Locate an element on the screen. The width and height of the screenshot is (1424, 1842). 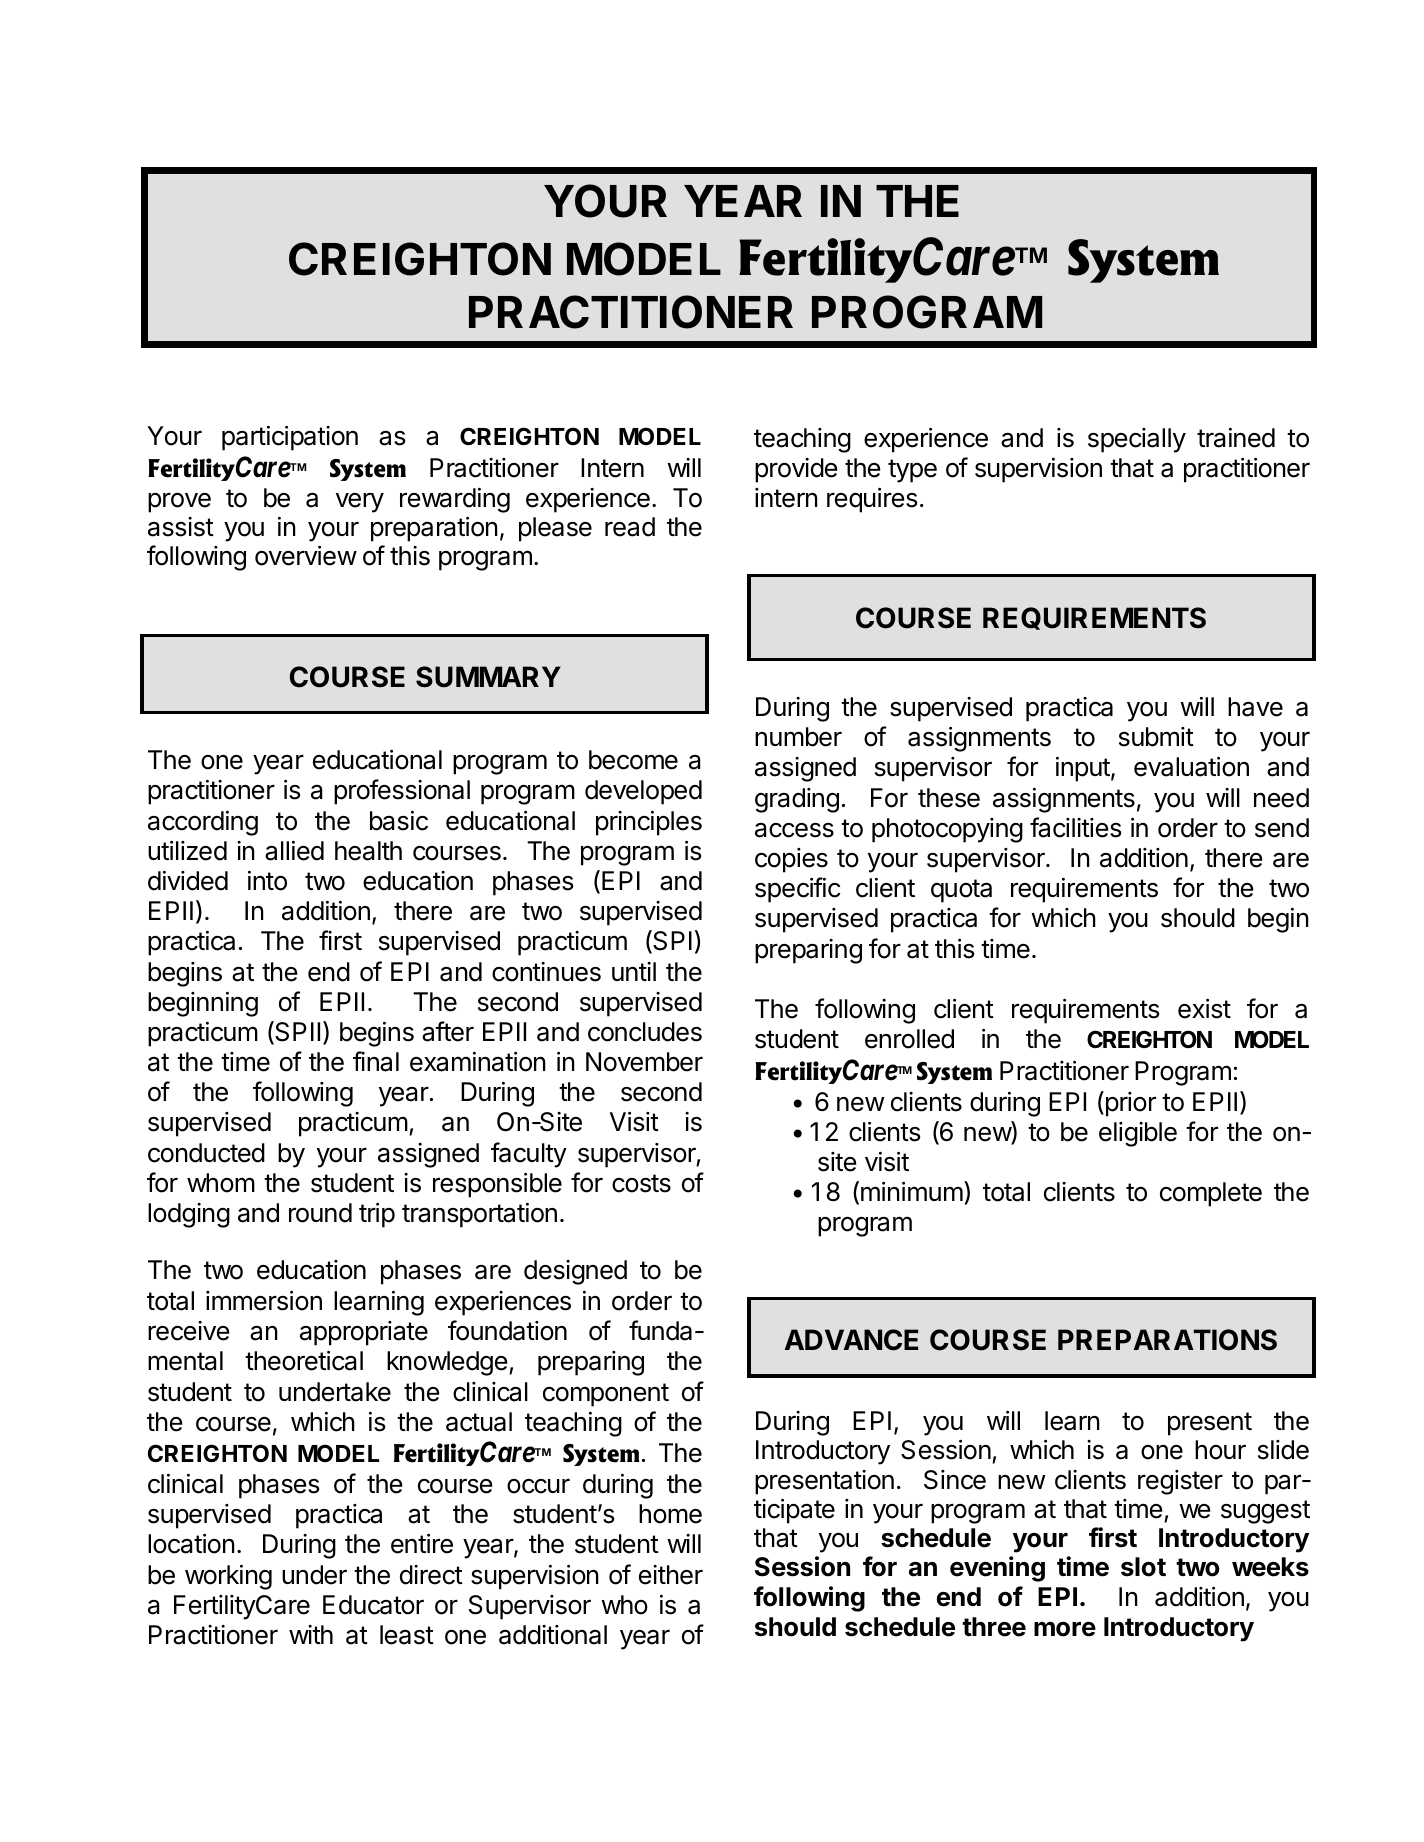
either is located at coordinates (671, 1575).
